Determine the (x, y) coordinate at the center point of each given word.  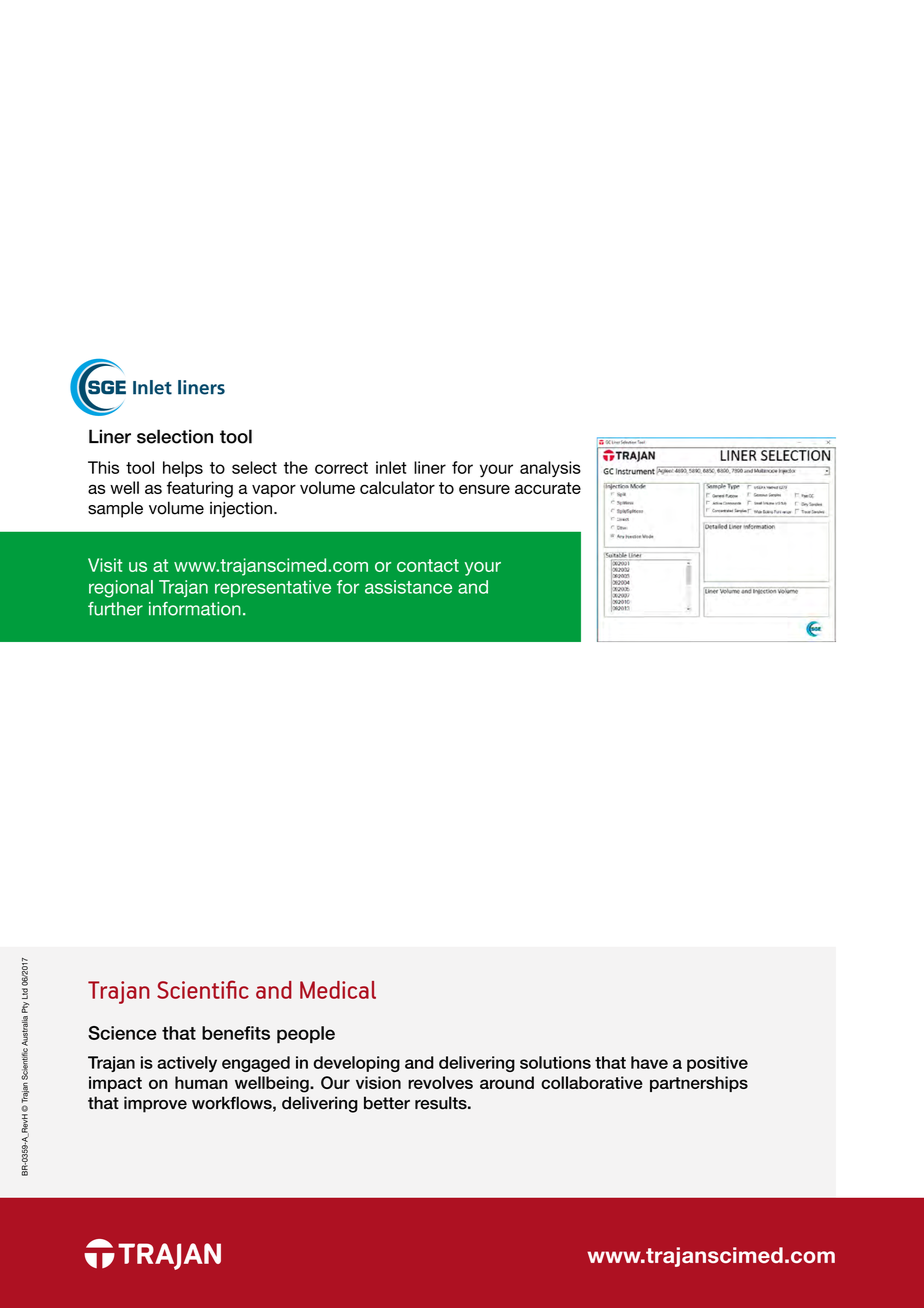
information (195, 609)
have (649, 1062)
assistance (408, 587)
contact (428, 565)
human (201, 1082)
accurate (548, 488)
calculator (397, 487)
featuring (200, 489)
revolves (440, 1082)
